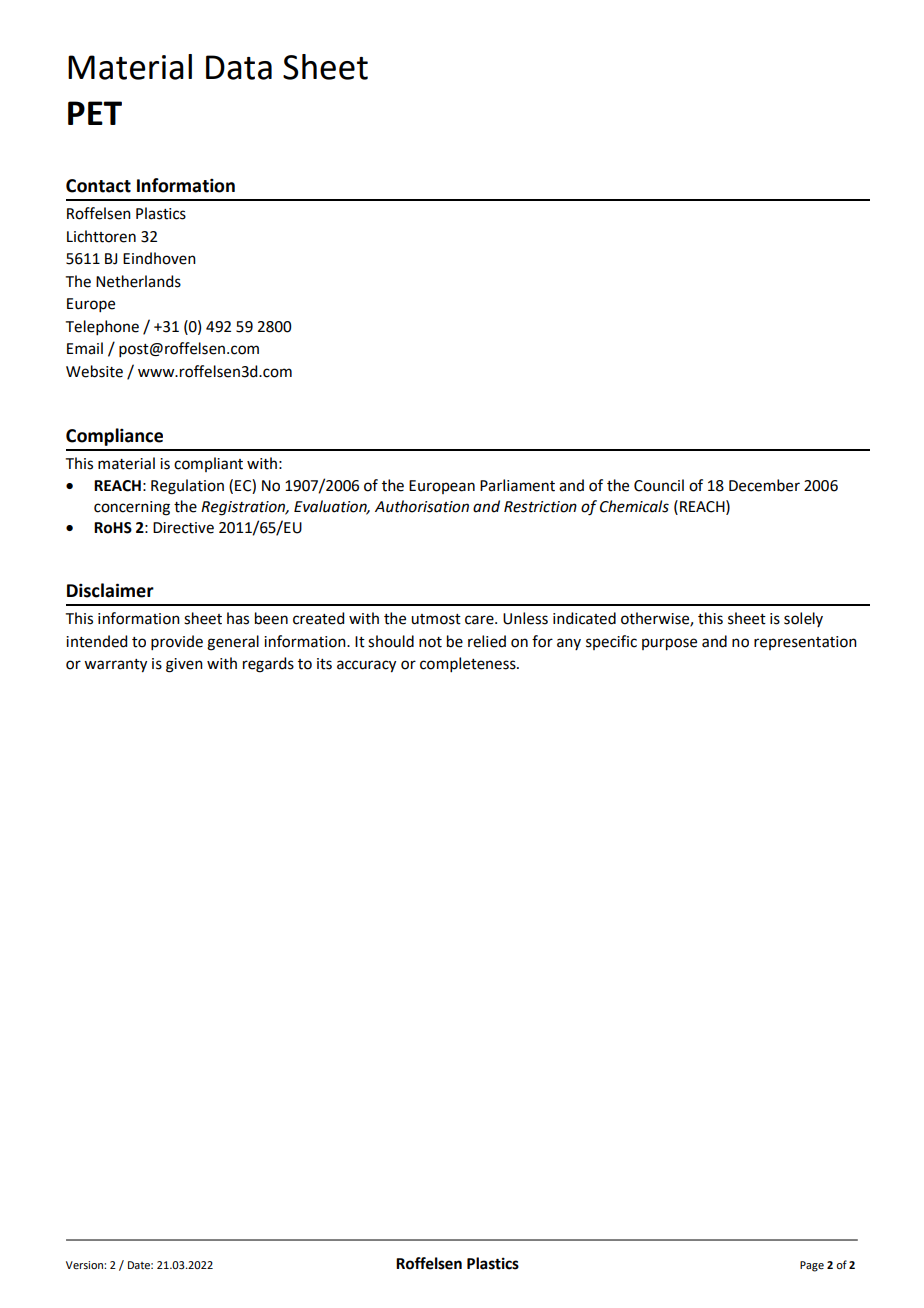 This document has width=924, height=1308. What do you see at coordinates (669, 644) in the document?
I see `purpose` at bounding box center [669, 644].
